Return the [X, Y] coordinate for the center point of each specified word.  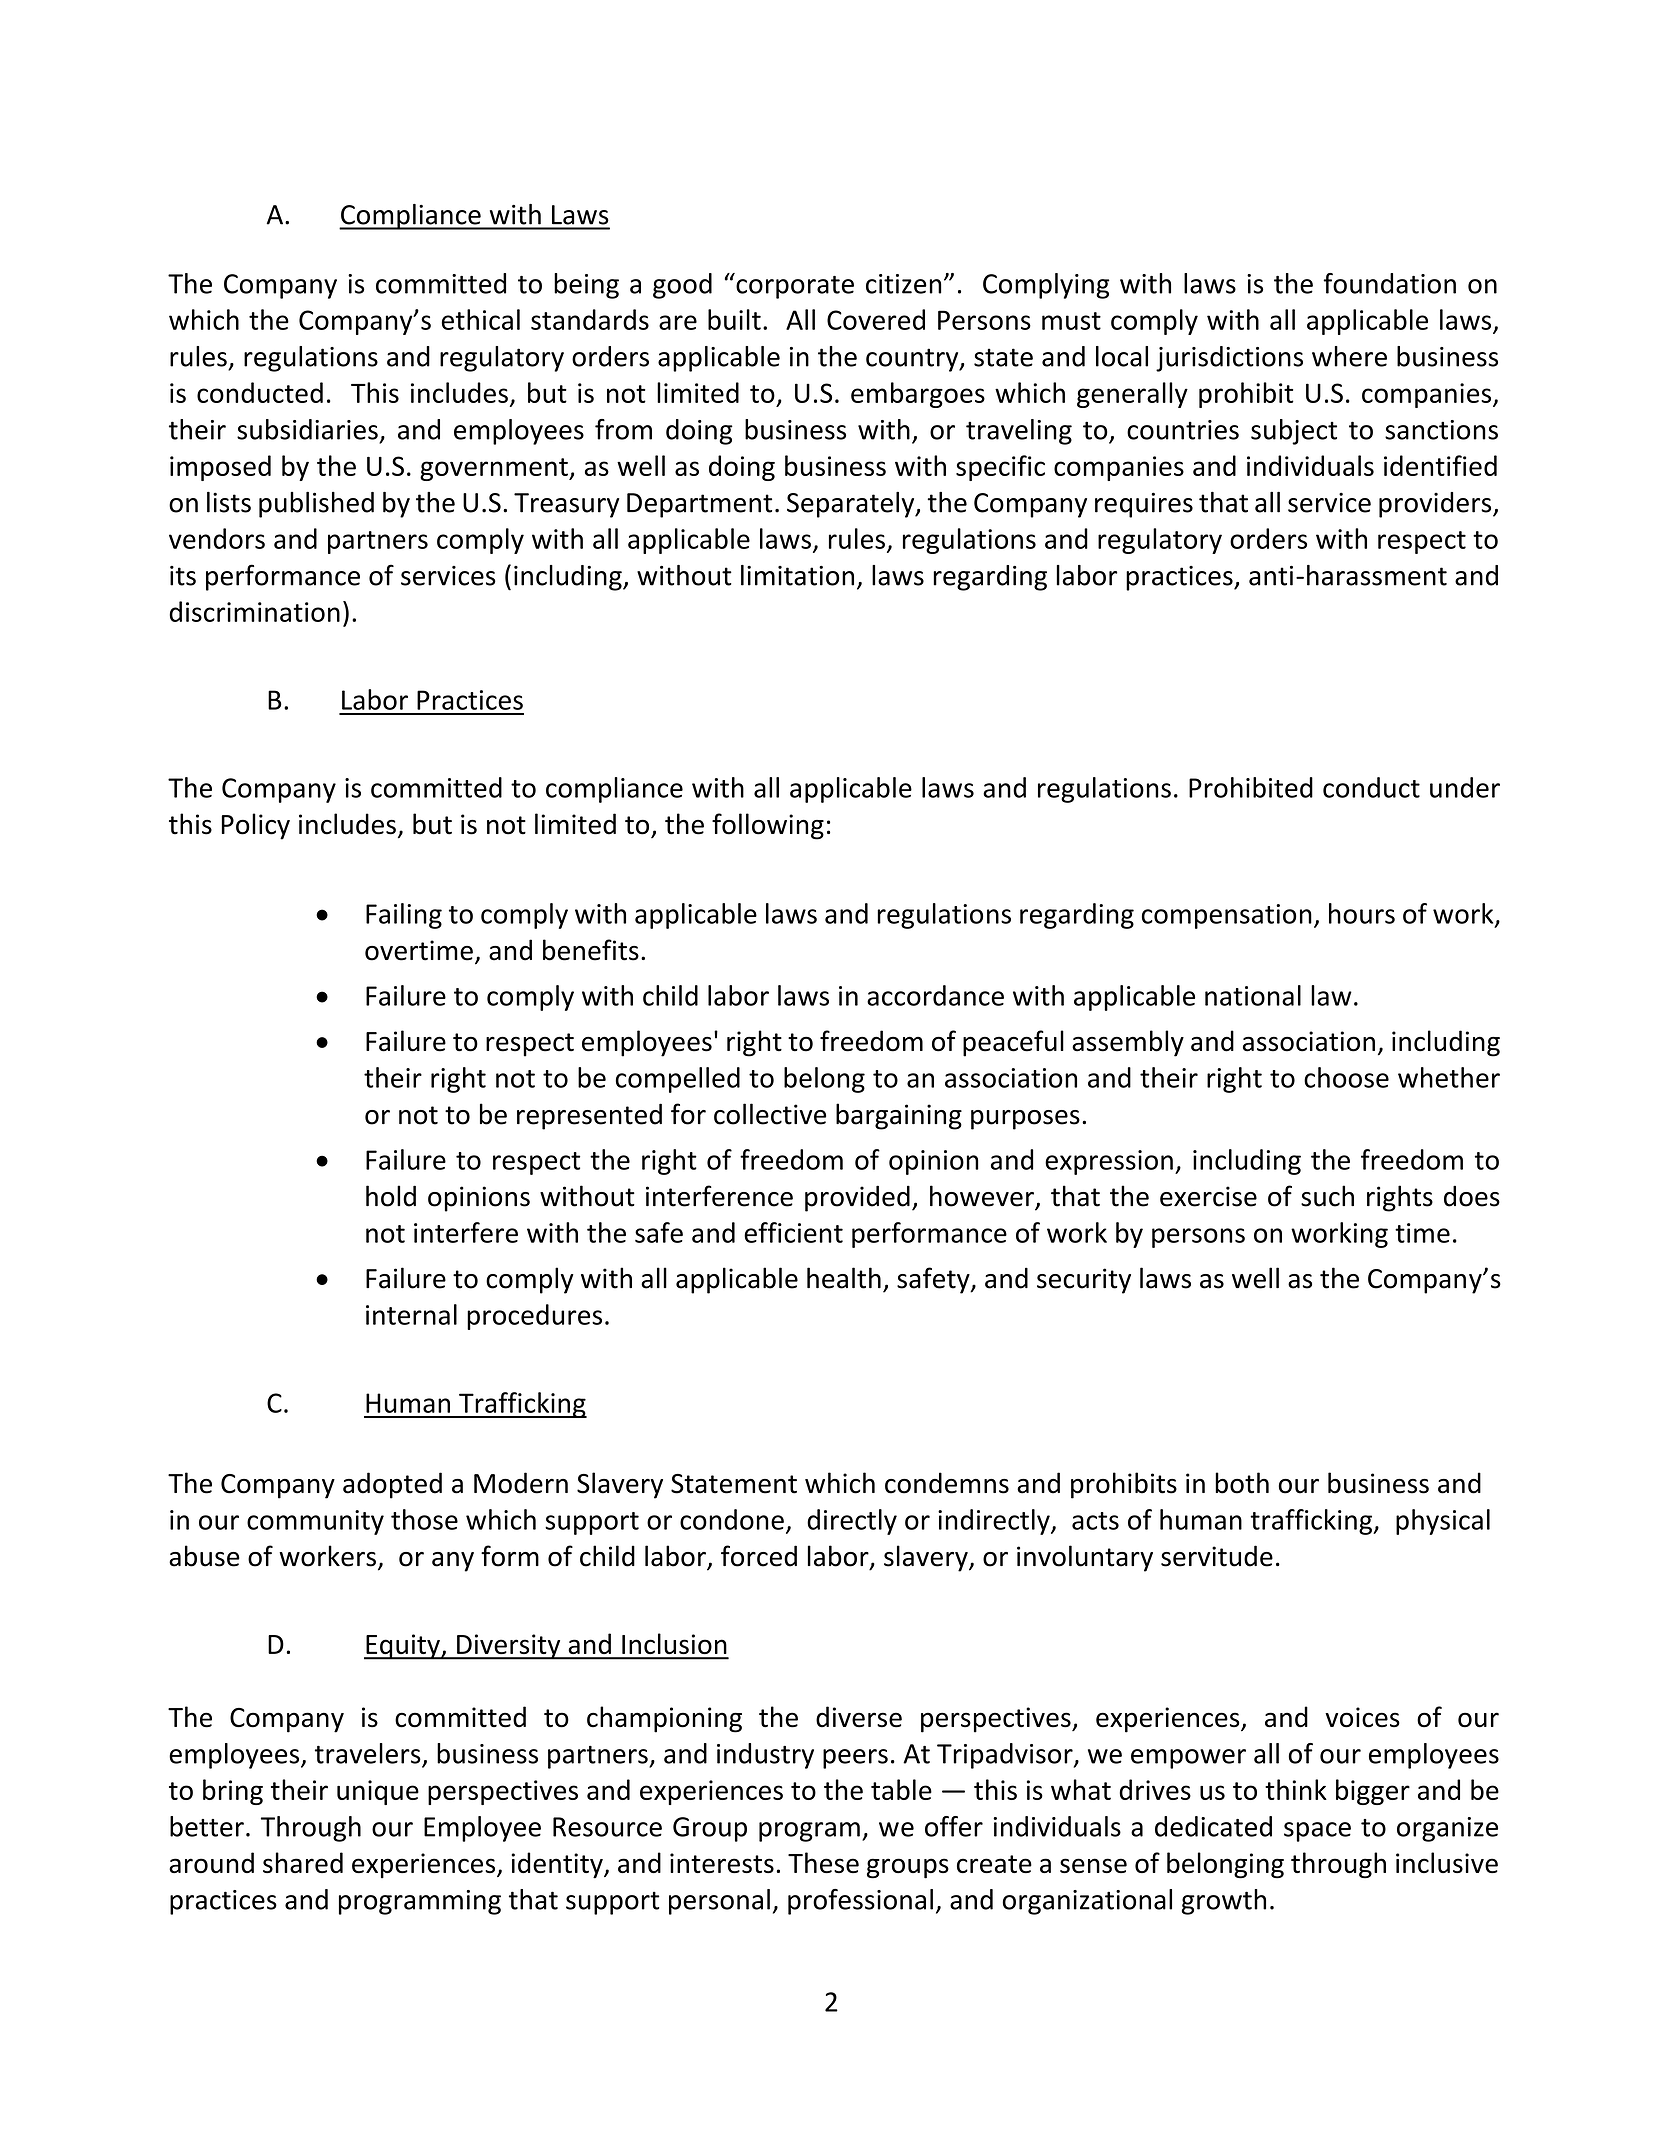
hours [1362, 913]
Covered [876, 319]
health [844, 1278]
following [768, 826]
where [1349, 356]
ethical [481, 319]
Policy [256, 826]
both [1242, 1483]
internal [411, 1314]
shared [303, 1862]
